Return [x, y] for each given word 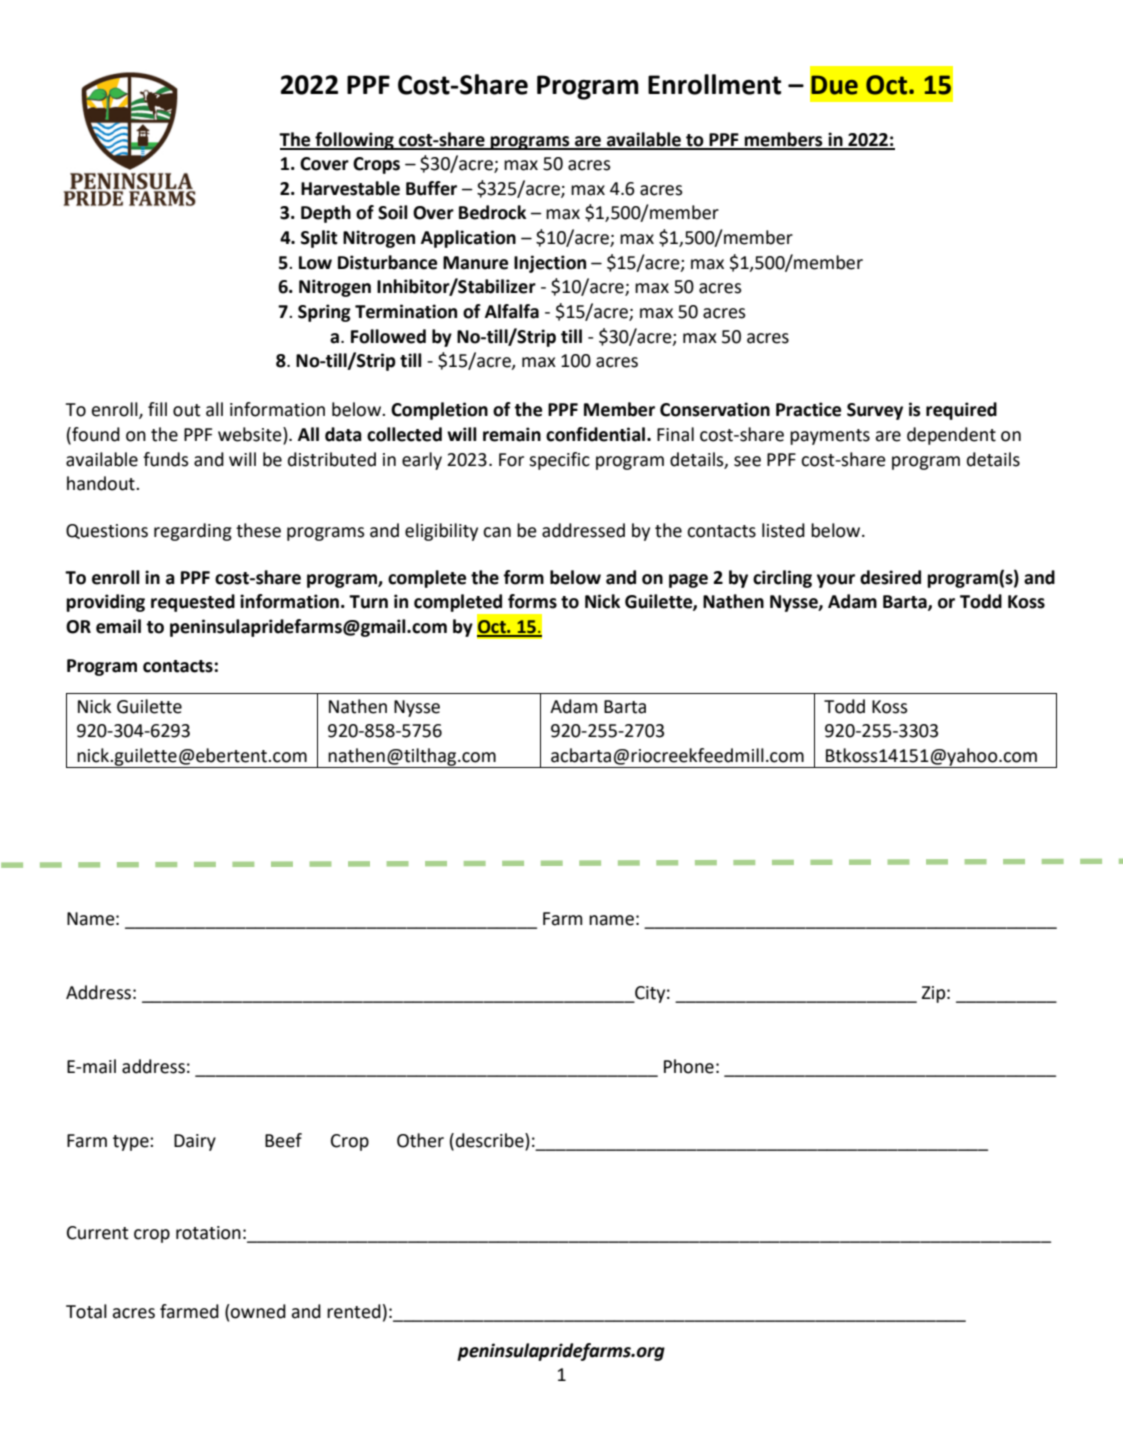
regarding [193, 532]
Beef [283, 1140]
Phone [689, 1066]
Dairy [195, 1142]
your [836, 581]
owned [257, 1311]
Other [420, 1140]
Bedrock [492, 212]
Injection [550, 264]
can [497, 532]
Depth [326, 214]
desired [890, 577]
